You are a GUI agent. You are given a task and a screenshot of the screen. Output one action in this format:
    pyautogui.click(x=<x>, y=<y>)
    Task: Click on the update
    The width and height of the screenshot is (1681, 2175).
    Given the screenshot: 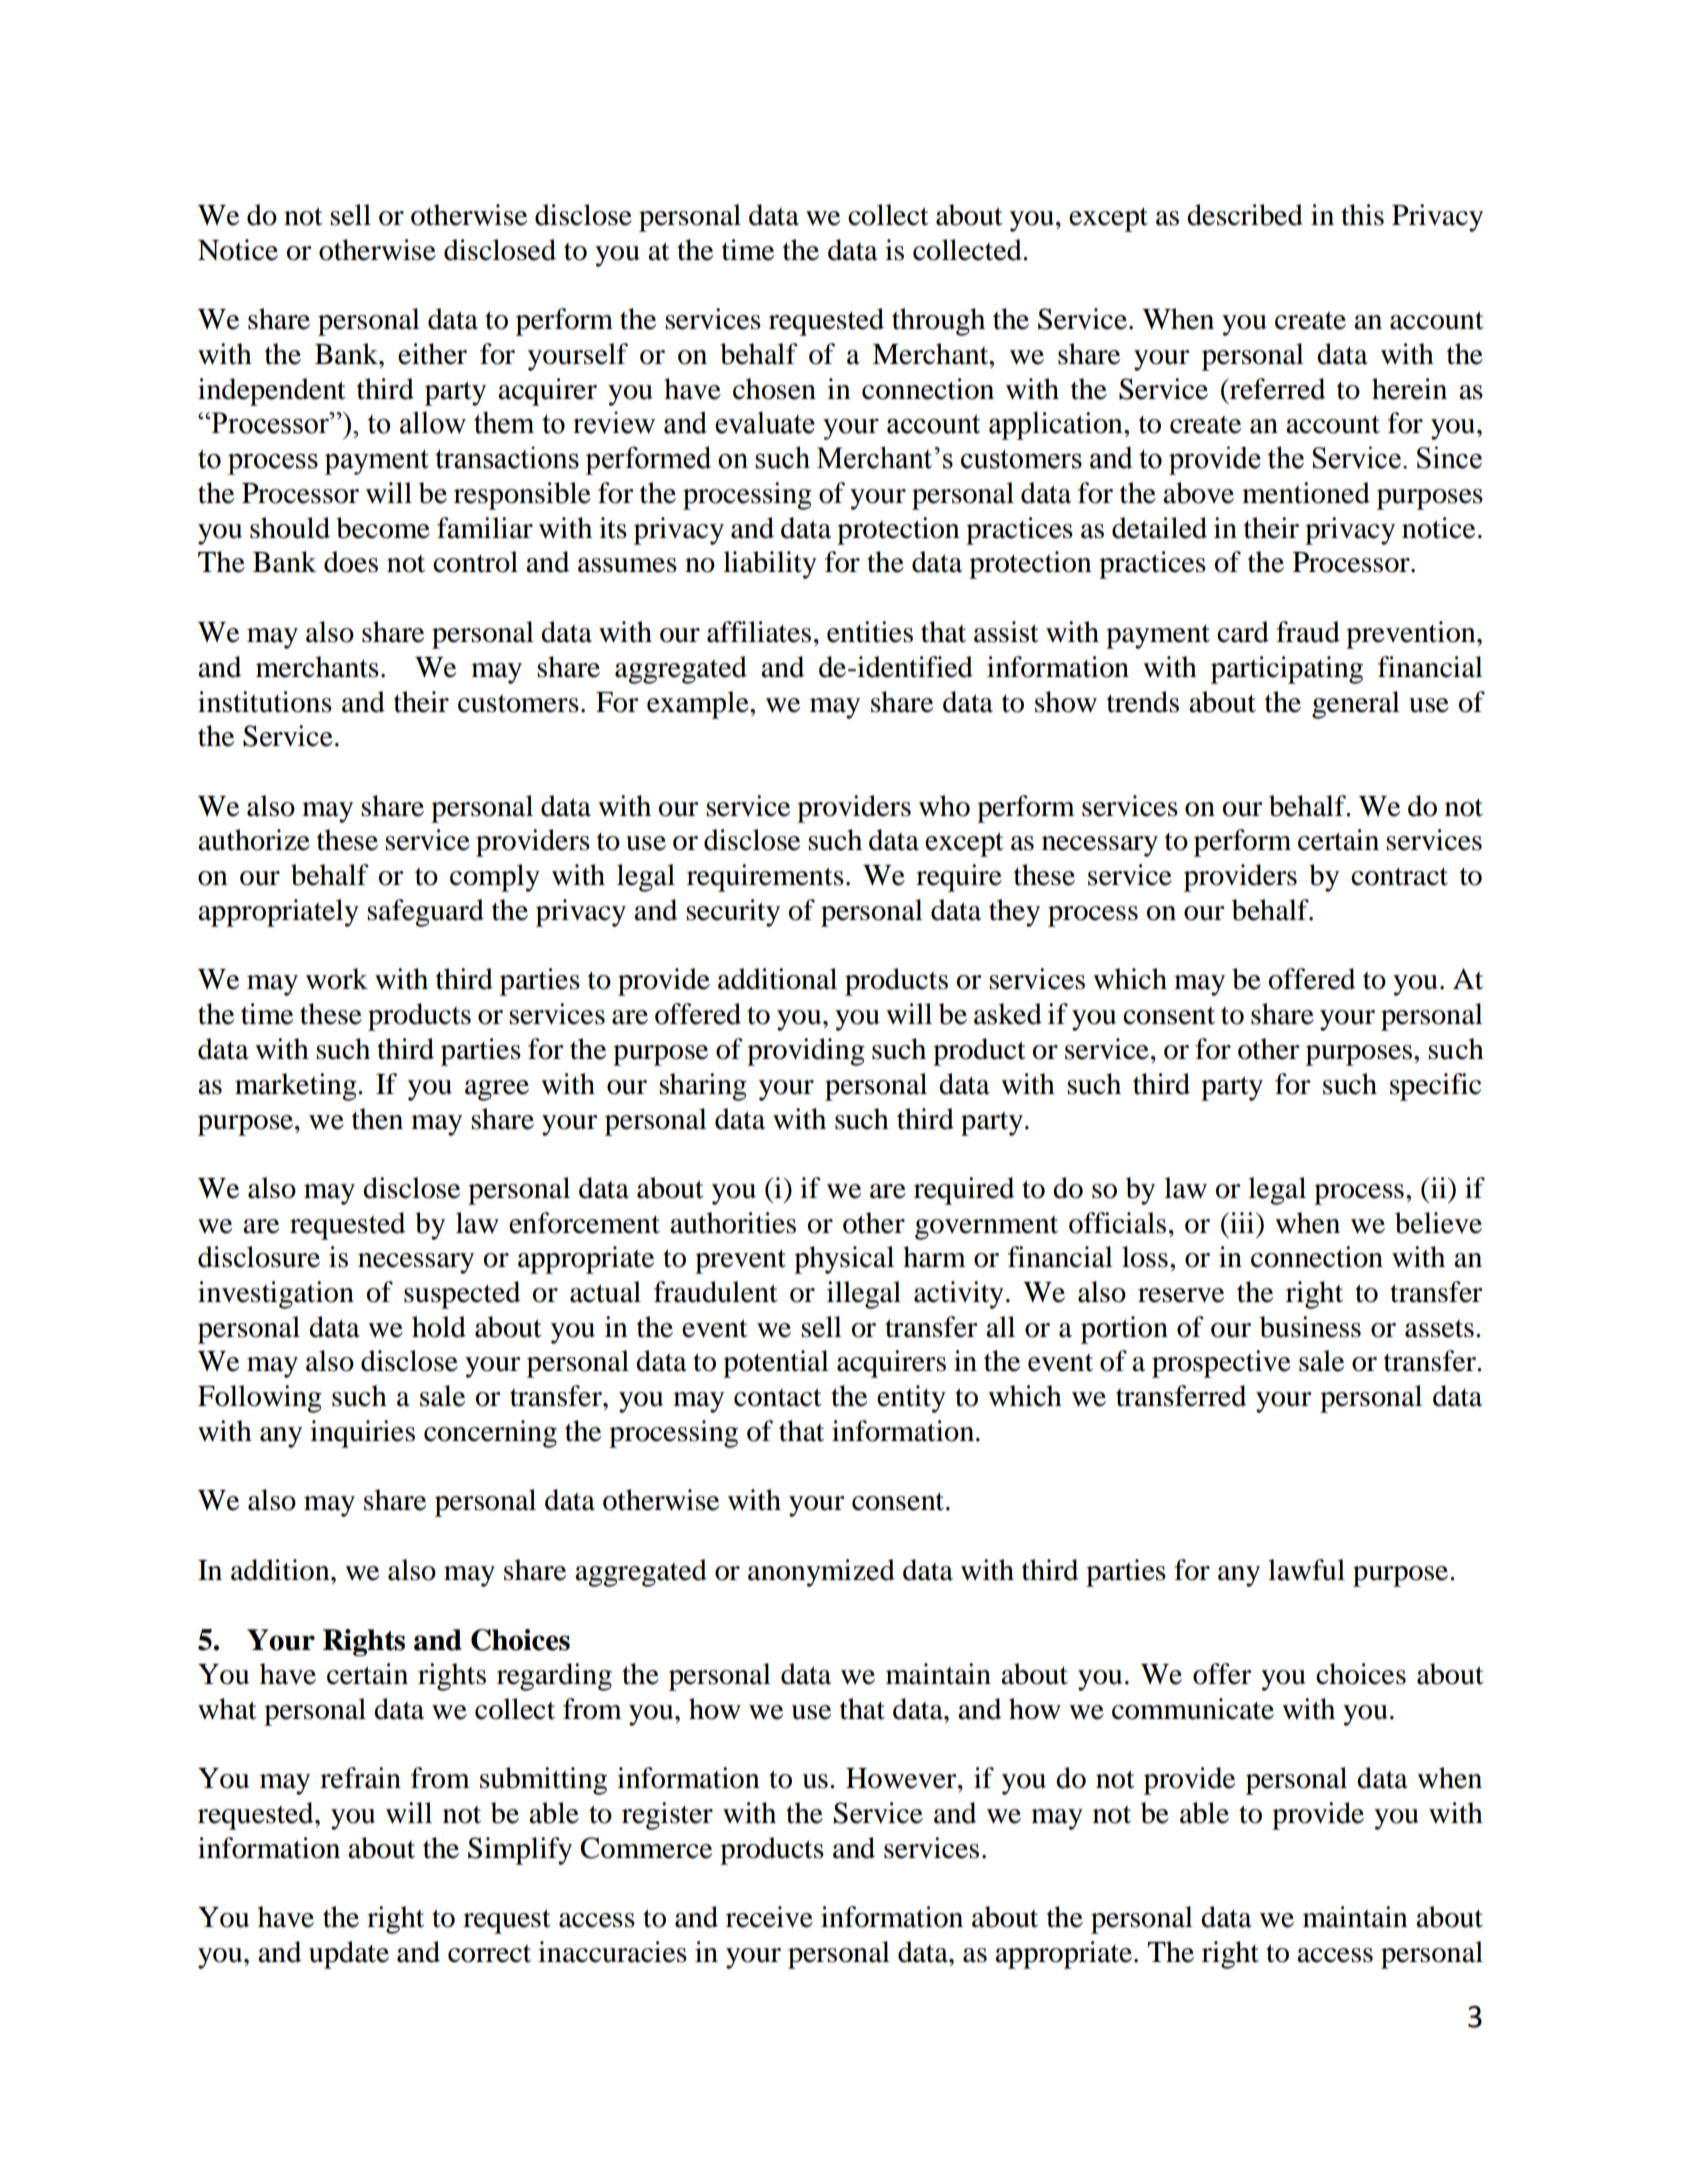 What is the action you would take?
    pyautogui.click(x=349, y=1955)
